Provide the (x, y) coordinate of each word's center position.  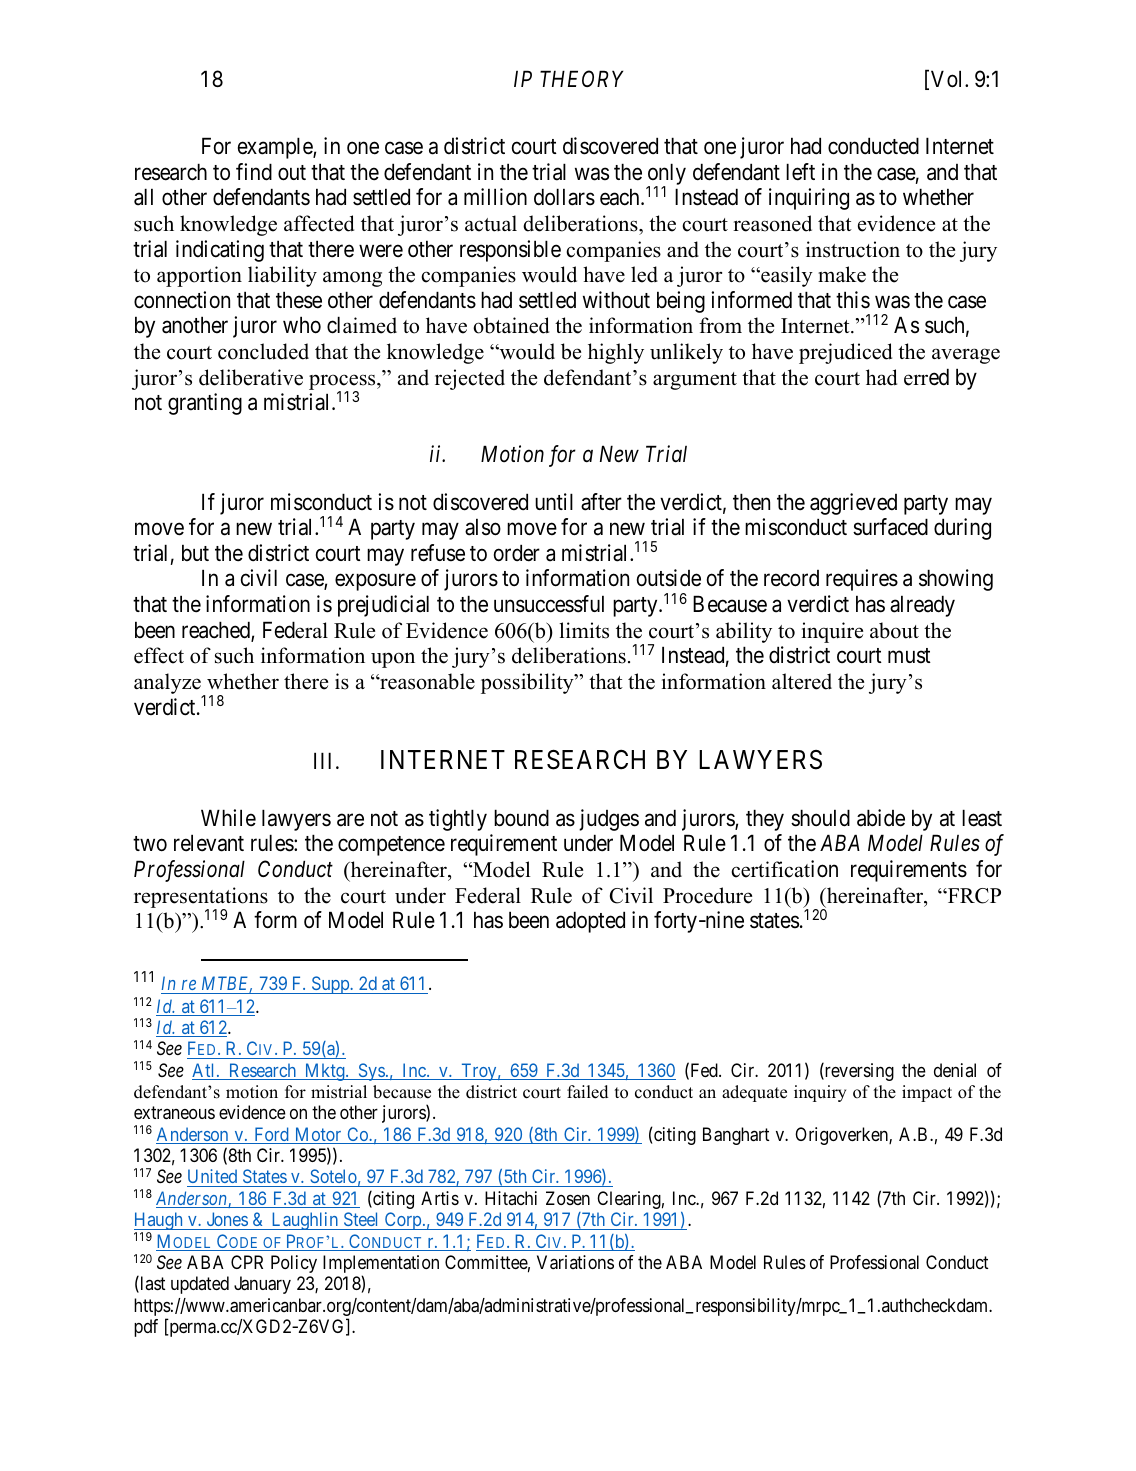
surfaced (890, 527)
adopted (590, 922)
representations (201, 898)
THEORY (581, 78)
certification (784, 869)
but (195, 552)
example (276, 148)
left (800, 172)
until (554, 501)
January (262, 1285)
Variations (575, 1262)
